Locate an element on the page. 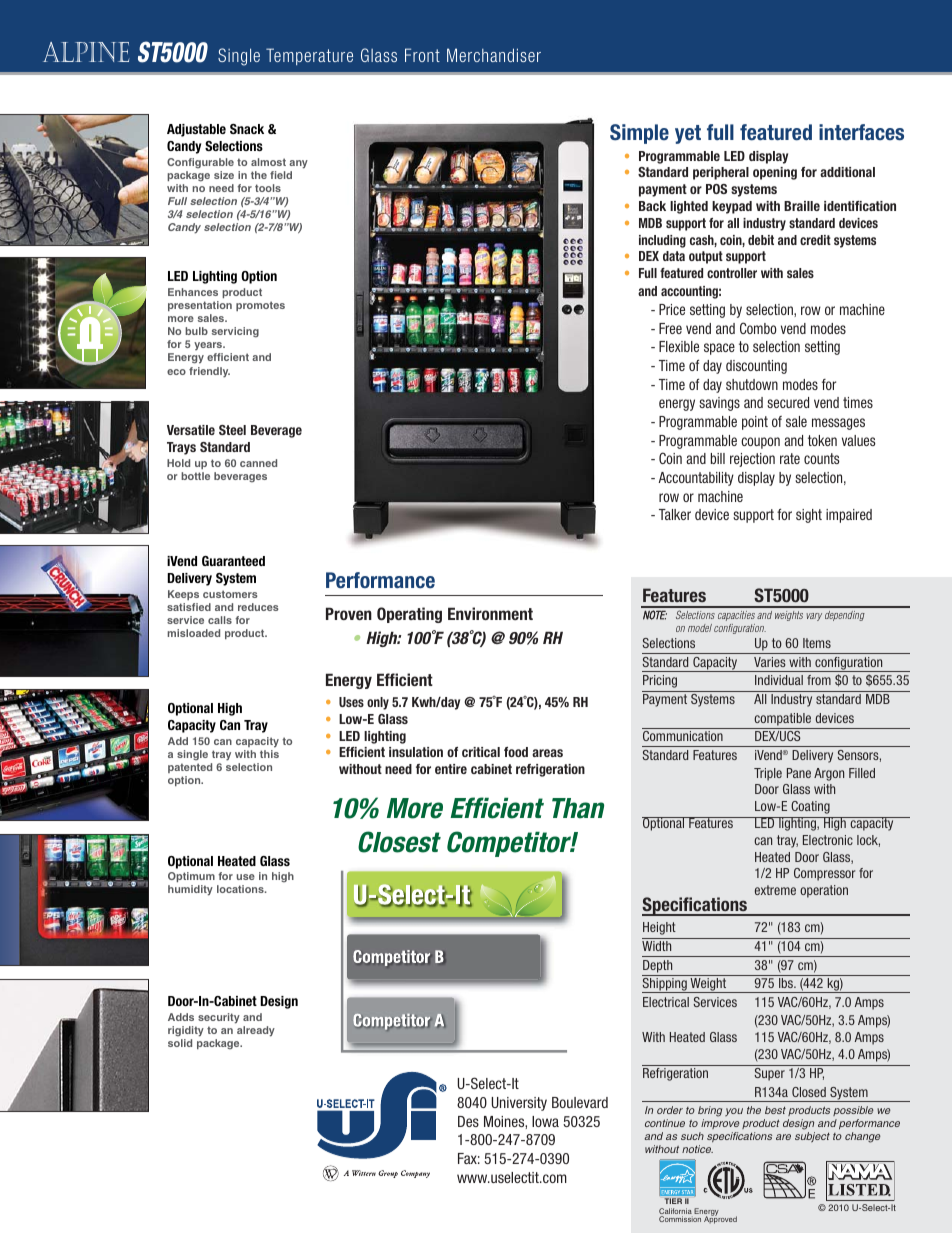 The image size is (952, 1233). patented is located at coordinates (190, 768).
